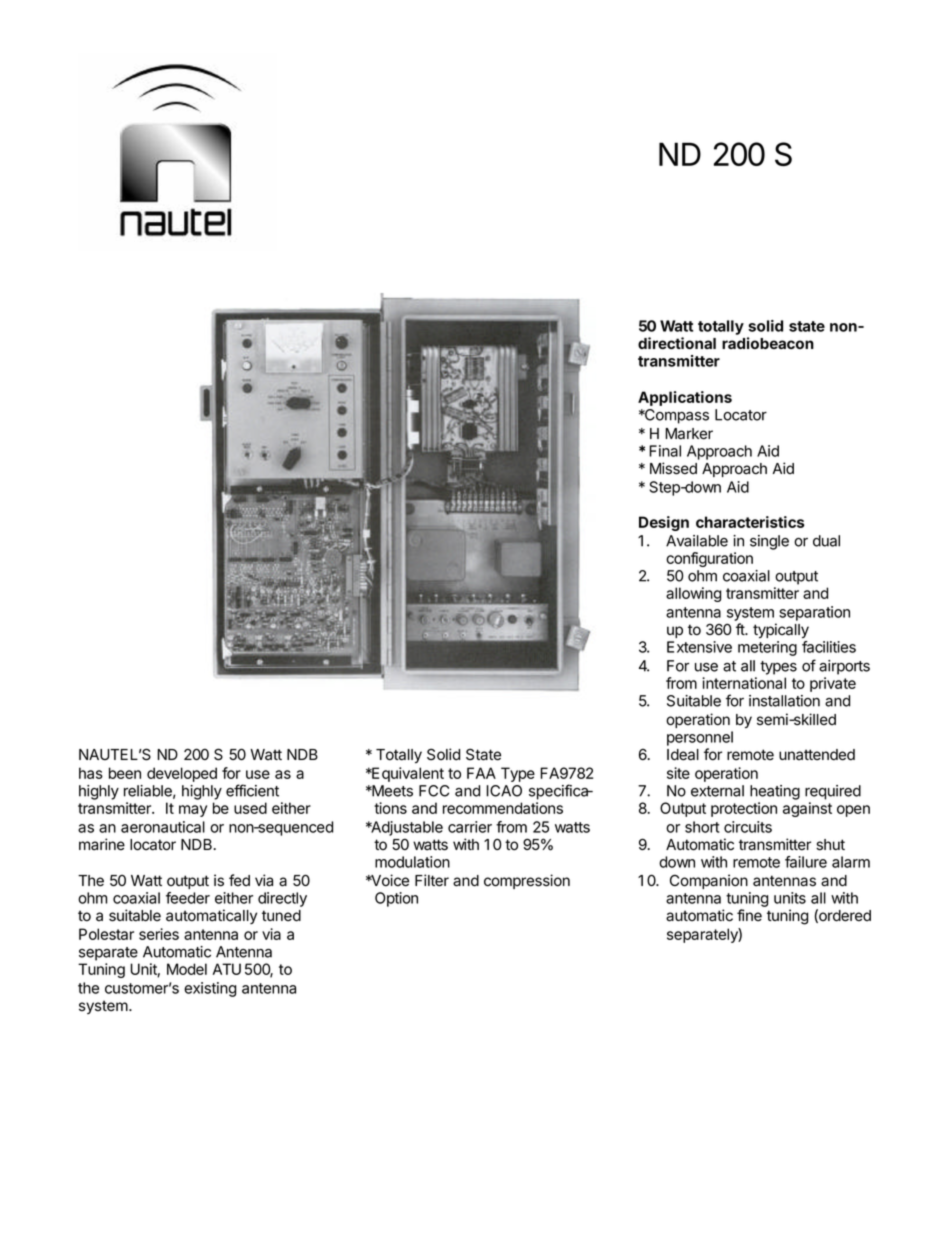 This screenshot has width=952, height=1233. I want to click on Marker, so click(689, 434).
